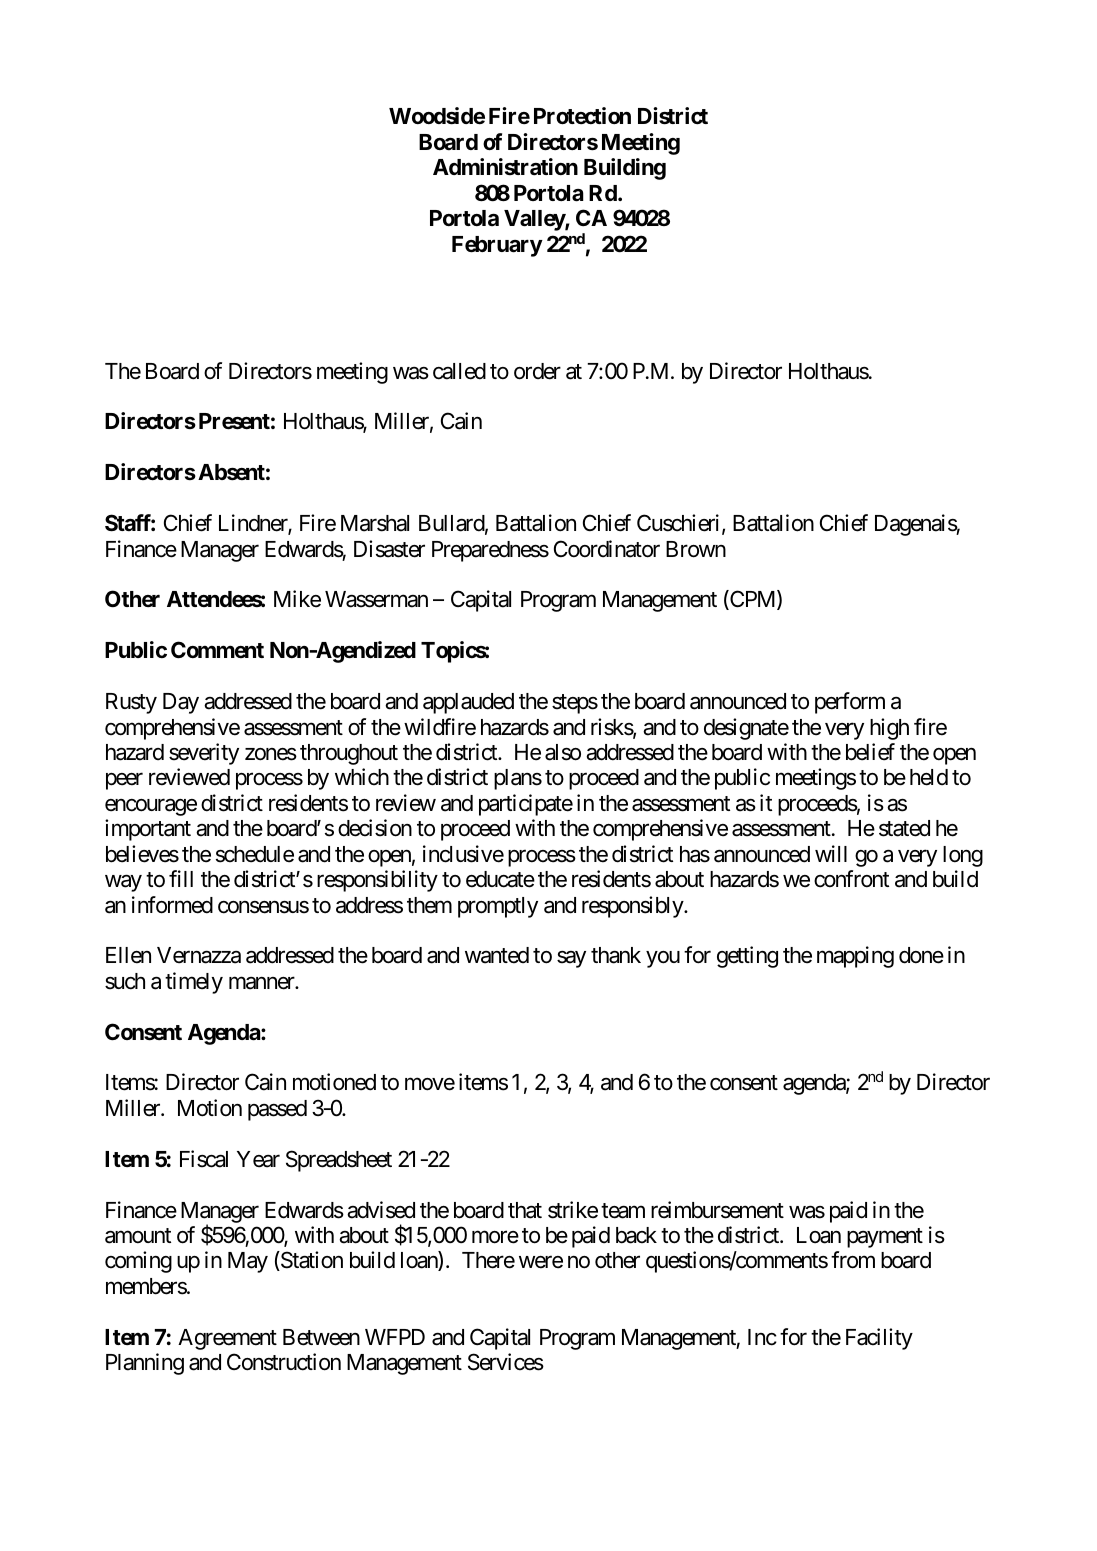 The image size is (1097, 1551). Describe the element at coordinates (227, 1339) in the screenshot. I see `Agreement` at that location.
